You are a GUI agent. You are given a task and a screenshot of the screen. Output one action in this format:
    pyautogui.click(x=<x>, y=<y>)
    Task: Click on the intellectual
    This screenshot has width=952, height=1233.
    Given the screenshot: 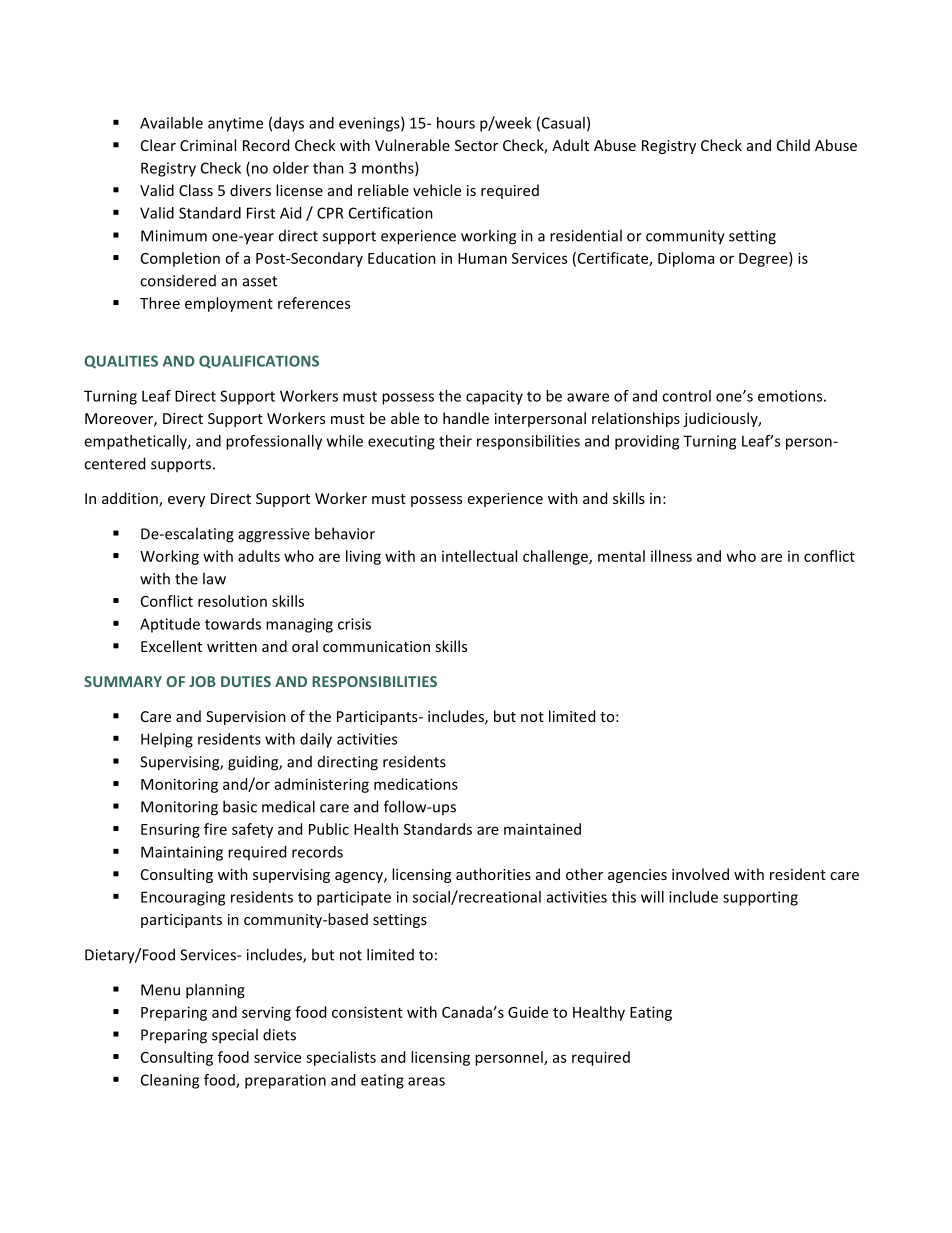 What is the action you would take?
    pyautogui.click(x=479, y=556)
